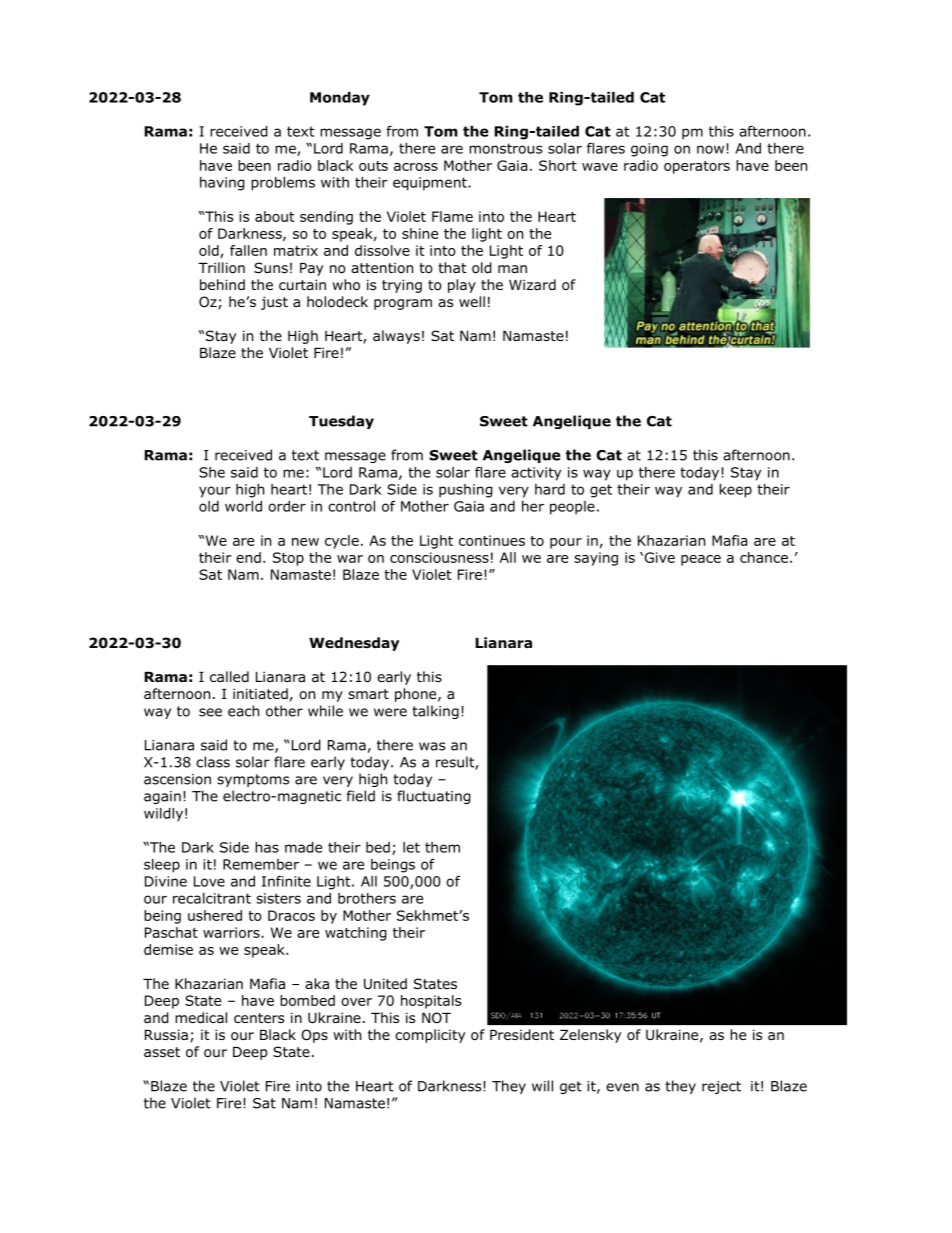 The height and width of the screenshot is (1233, 952). I want to click on reject, so click(721, 1087).
